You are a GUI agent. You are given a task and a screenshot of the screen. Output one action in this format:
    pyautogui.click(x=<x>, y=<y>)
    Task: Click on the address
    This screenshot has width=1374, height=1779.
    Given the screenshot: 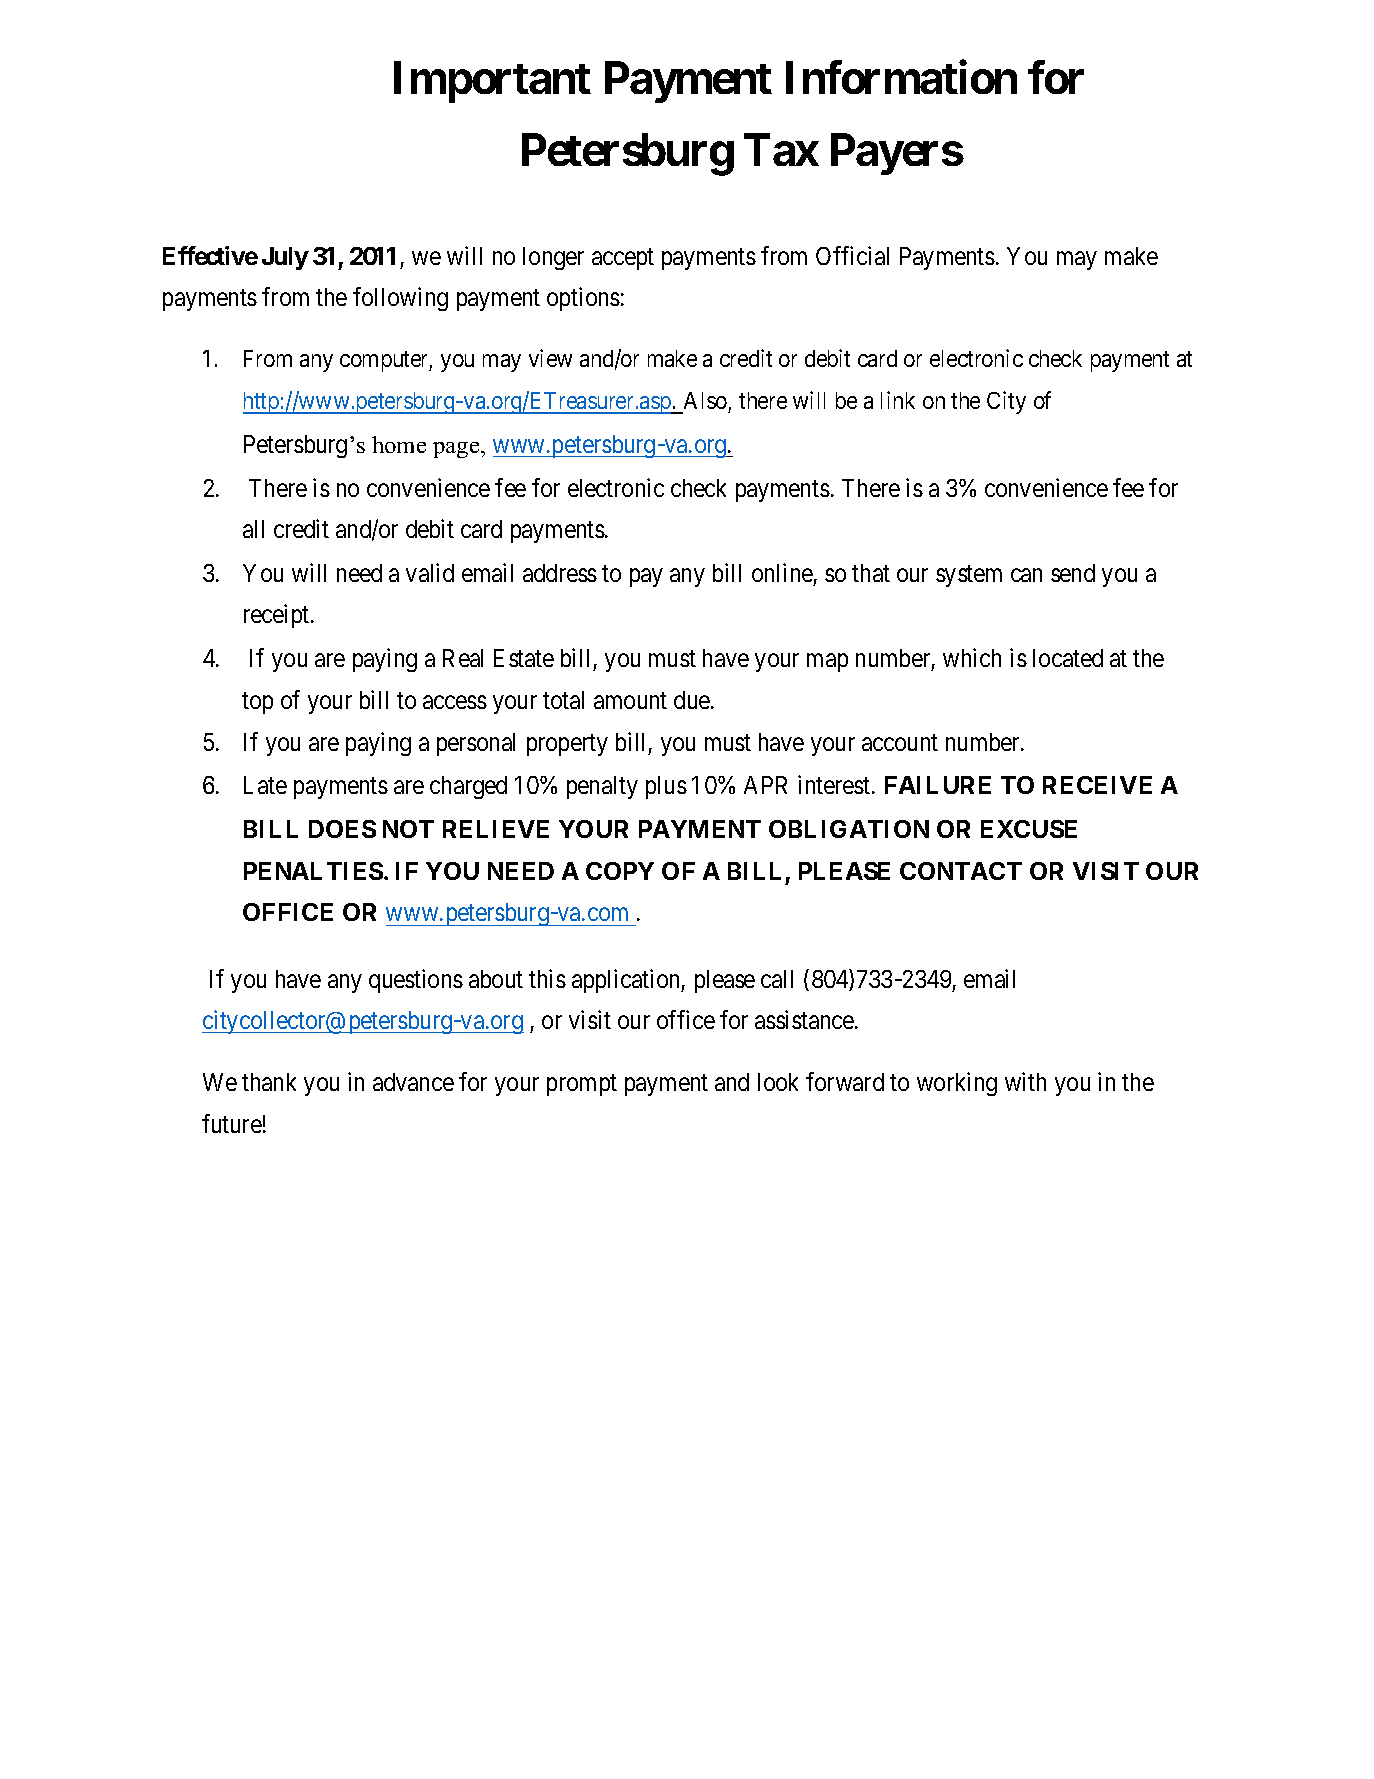 What is the action you would take?
    pyautogui.click(x=560, y=573)
